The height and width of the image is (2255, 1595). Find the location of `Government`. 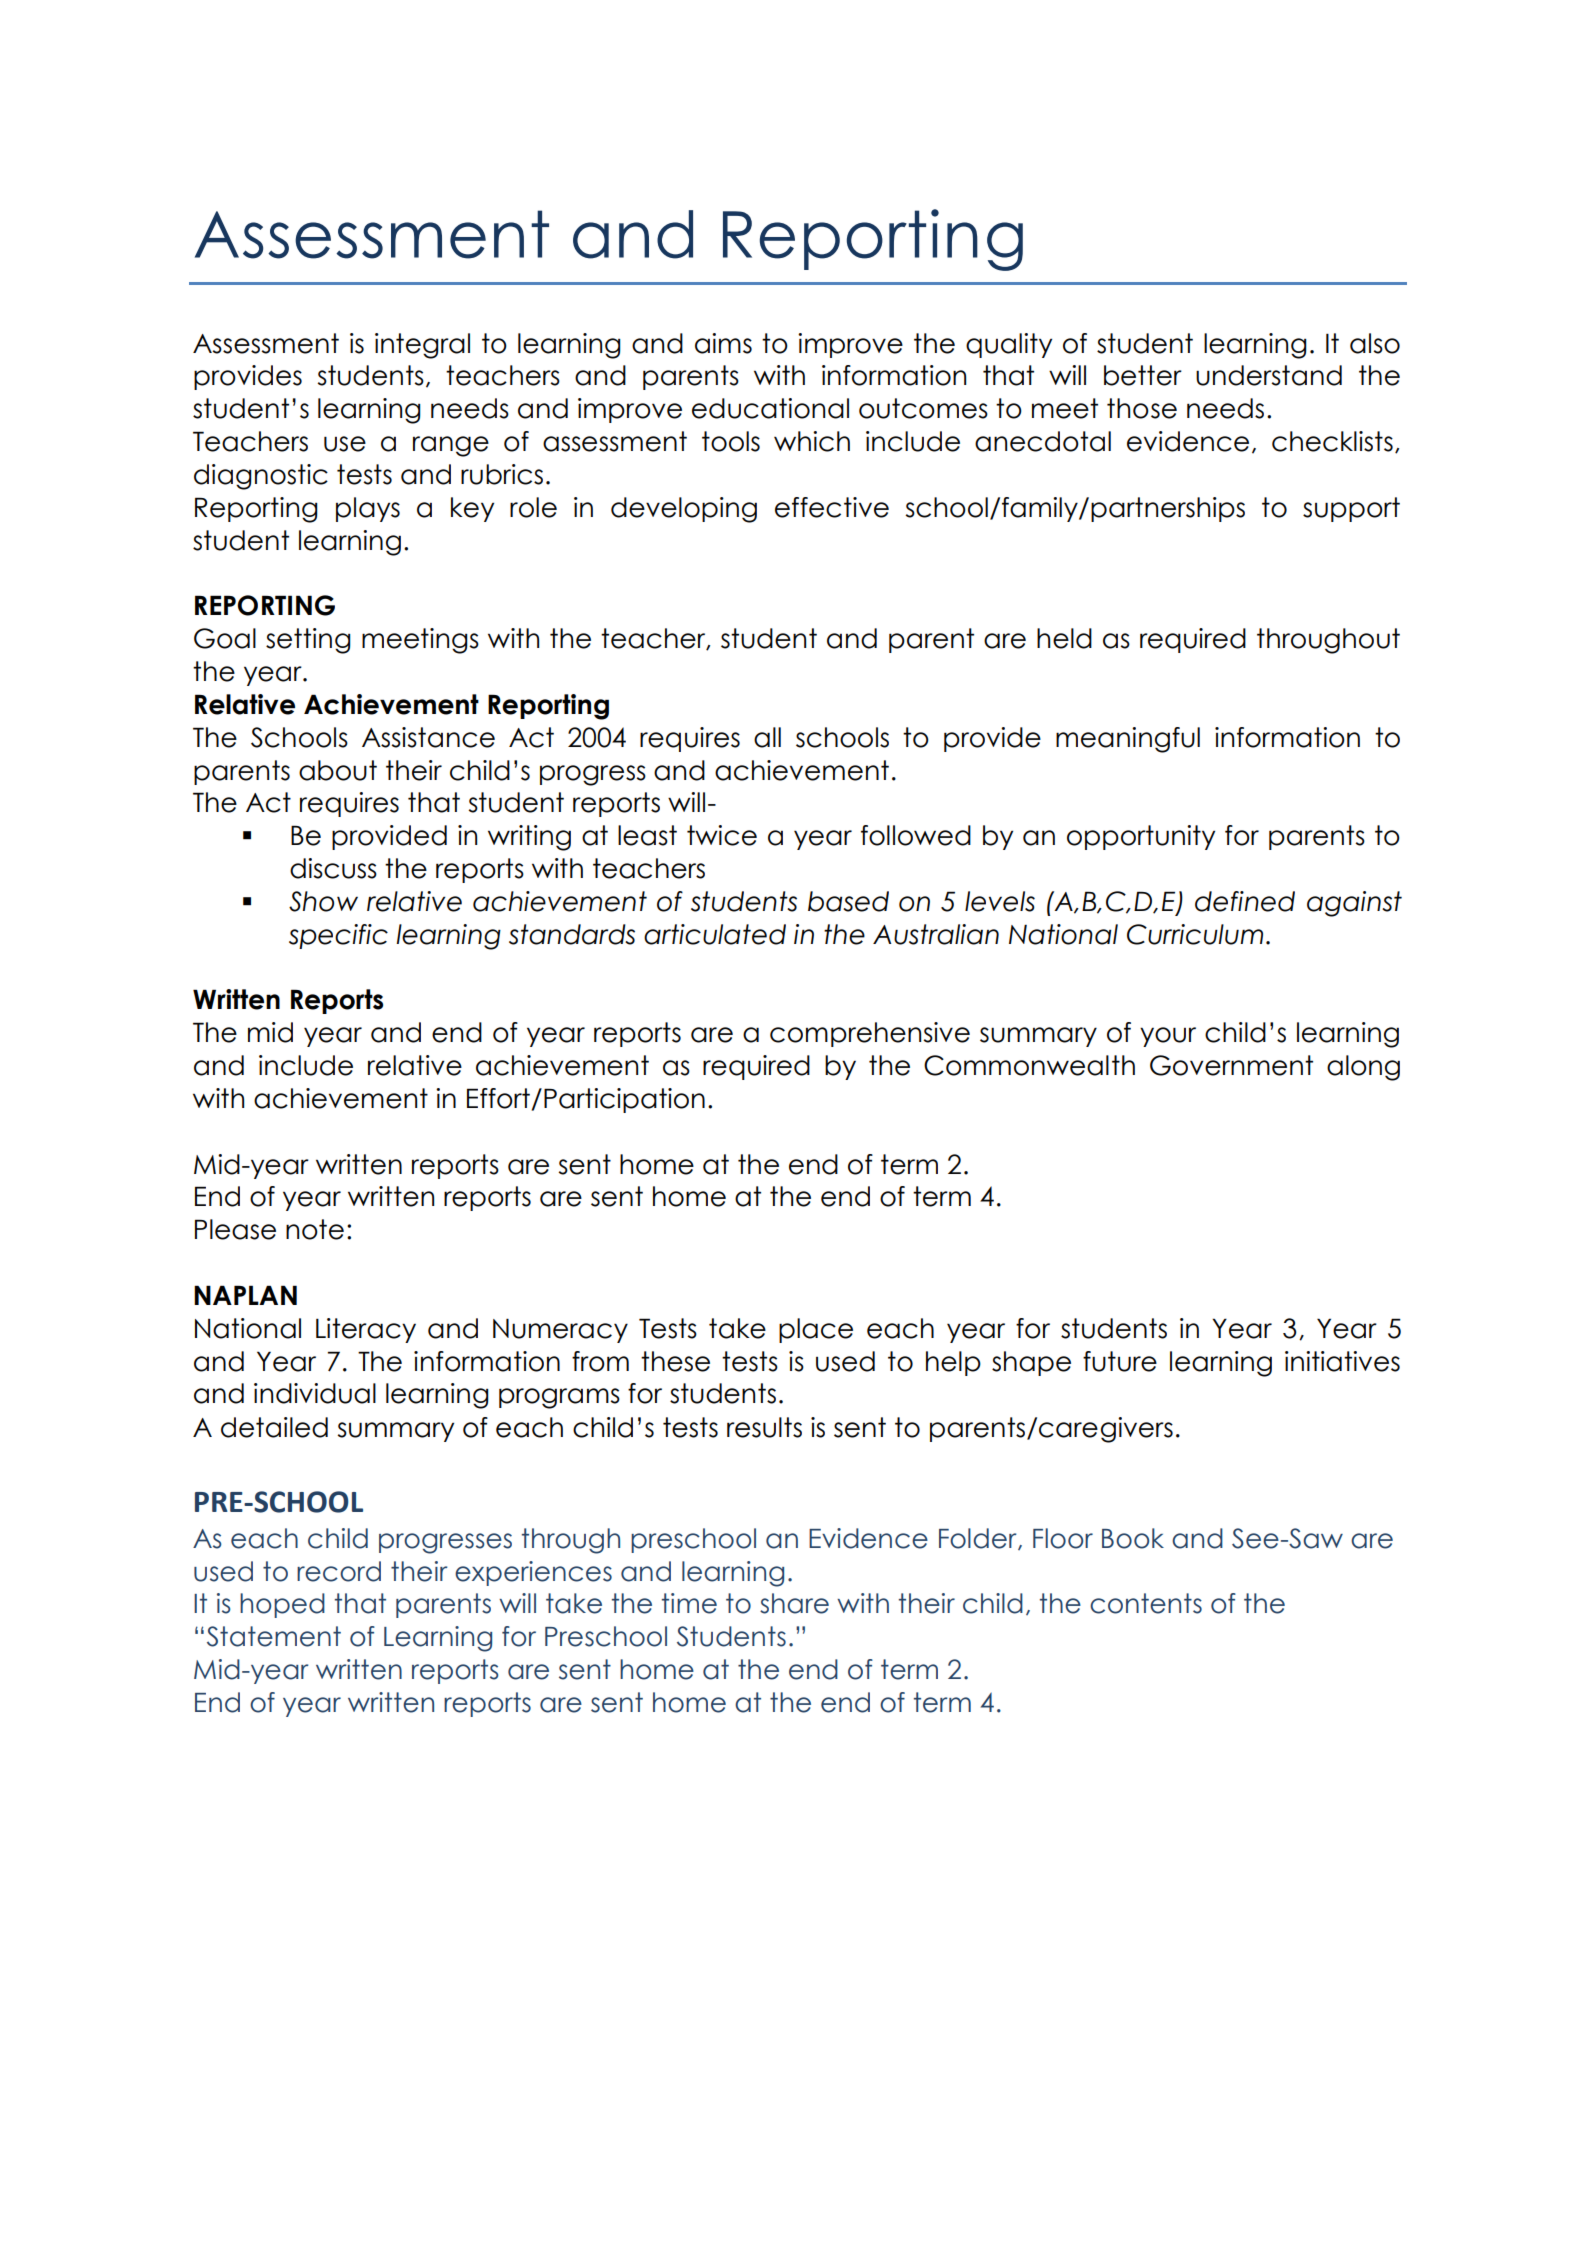

Government is located at coordinates (1231, 1065).
